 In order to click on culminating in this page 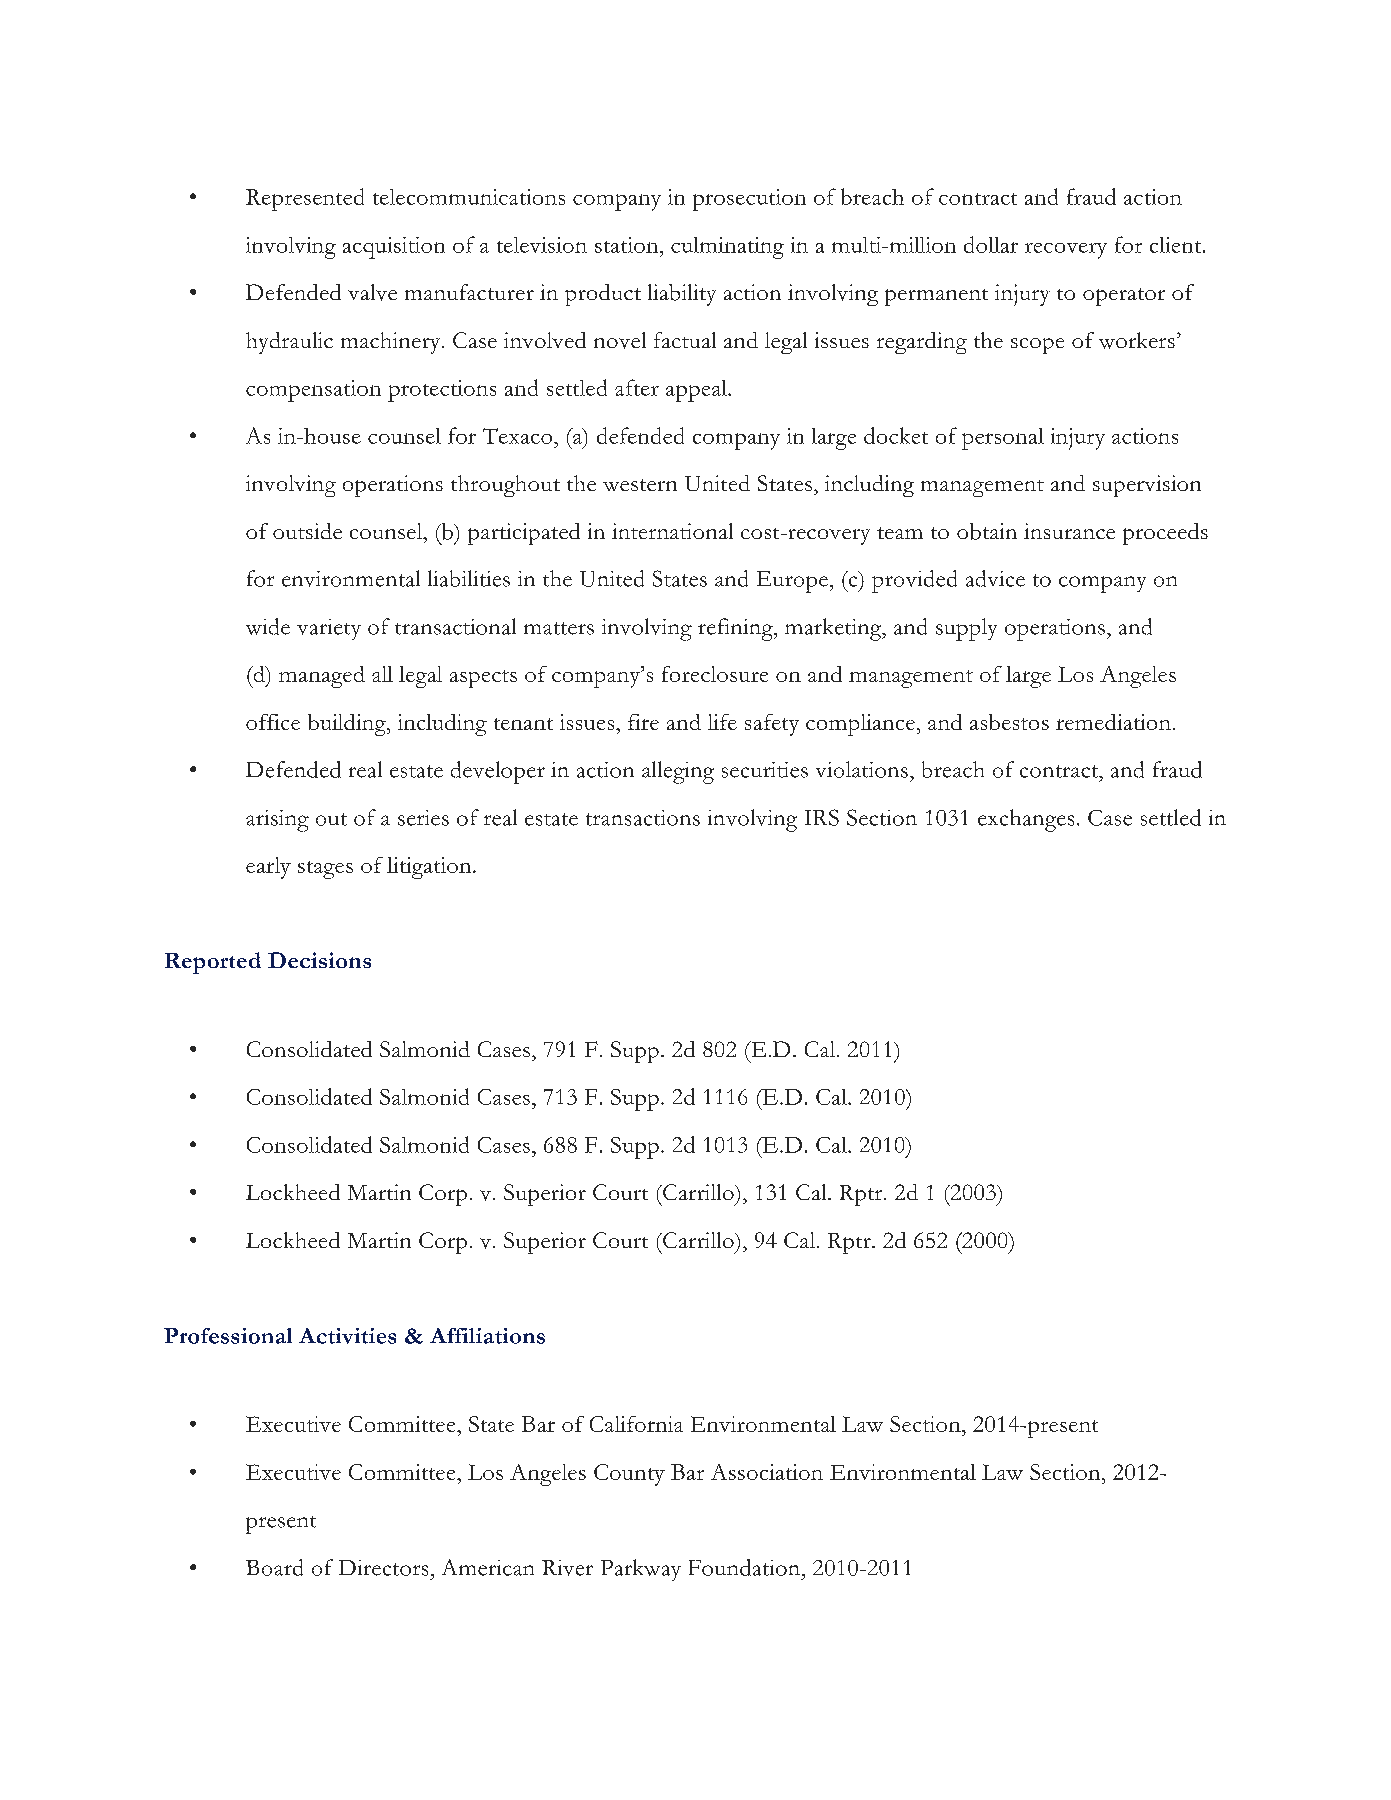, I will do `click(727, 248)`.
